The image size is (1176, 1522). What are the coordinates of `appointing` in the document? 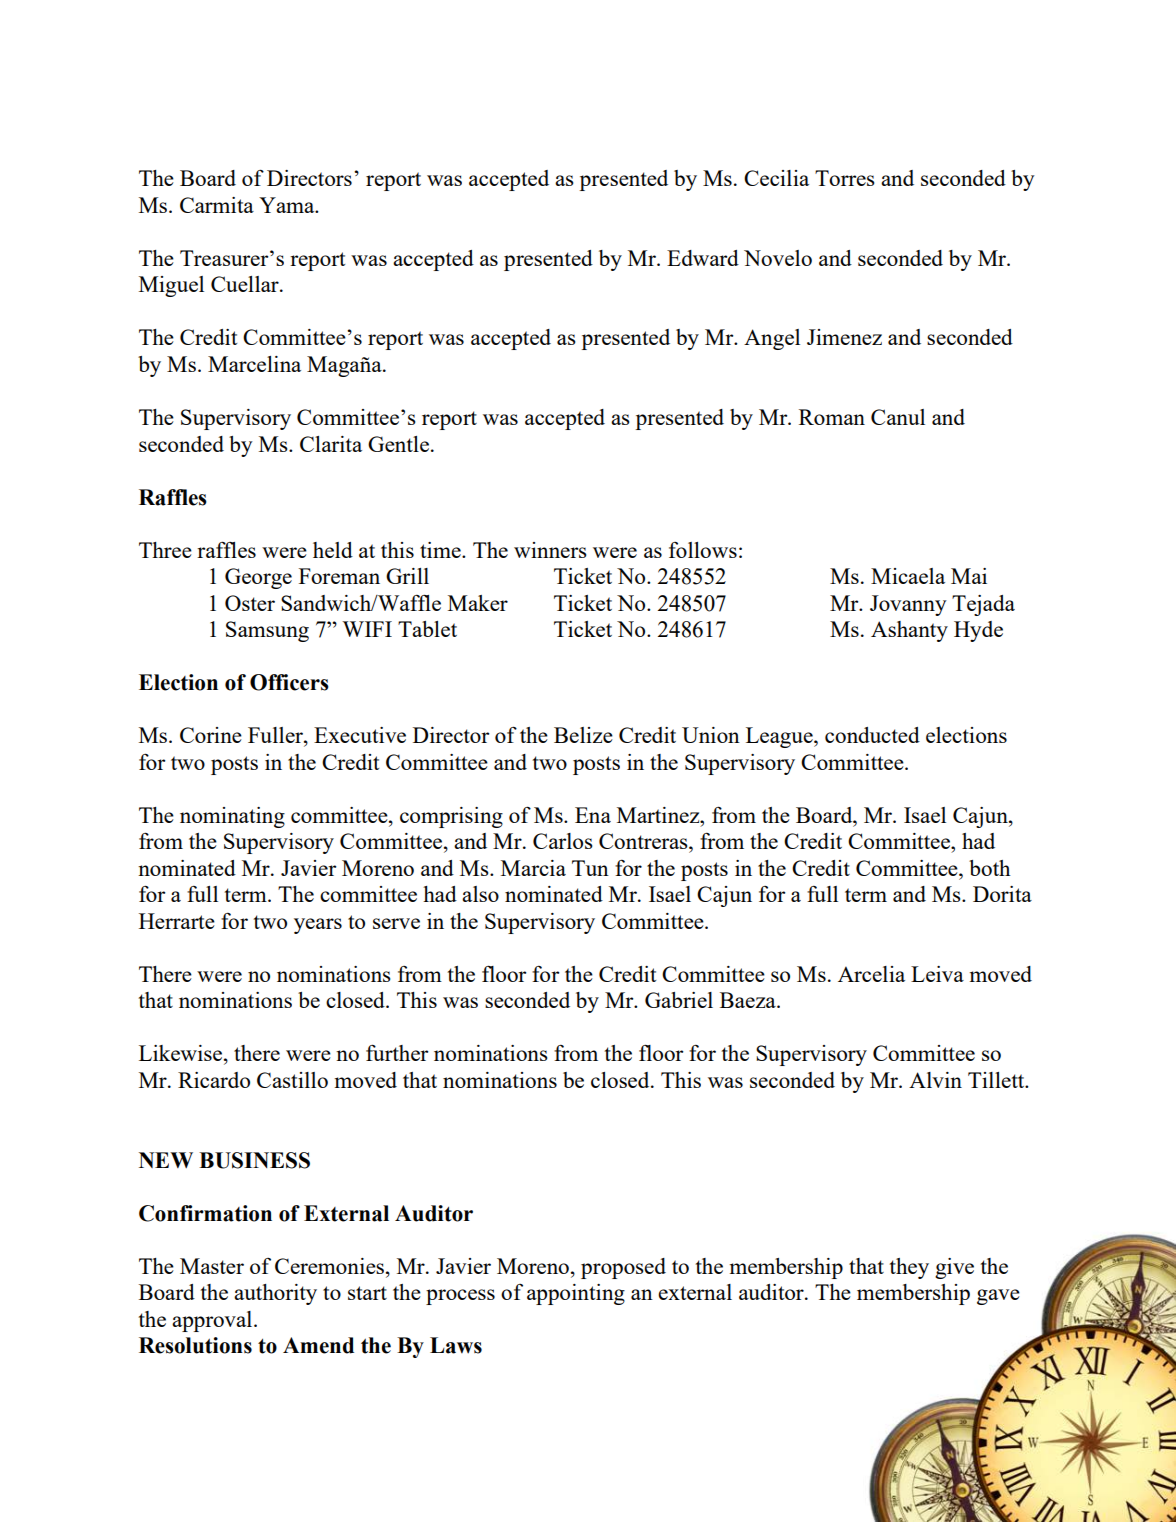 It's located at (576, 1294).
